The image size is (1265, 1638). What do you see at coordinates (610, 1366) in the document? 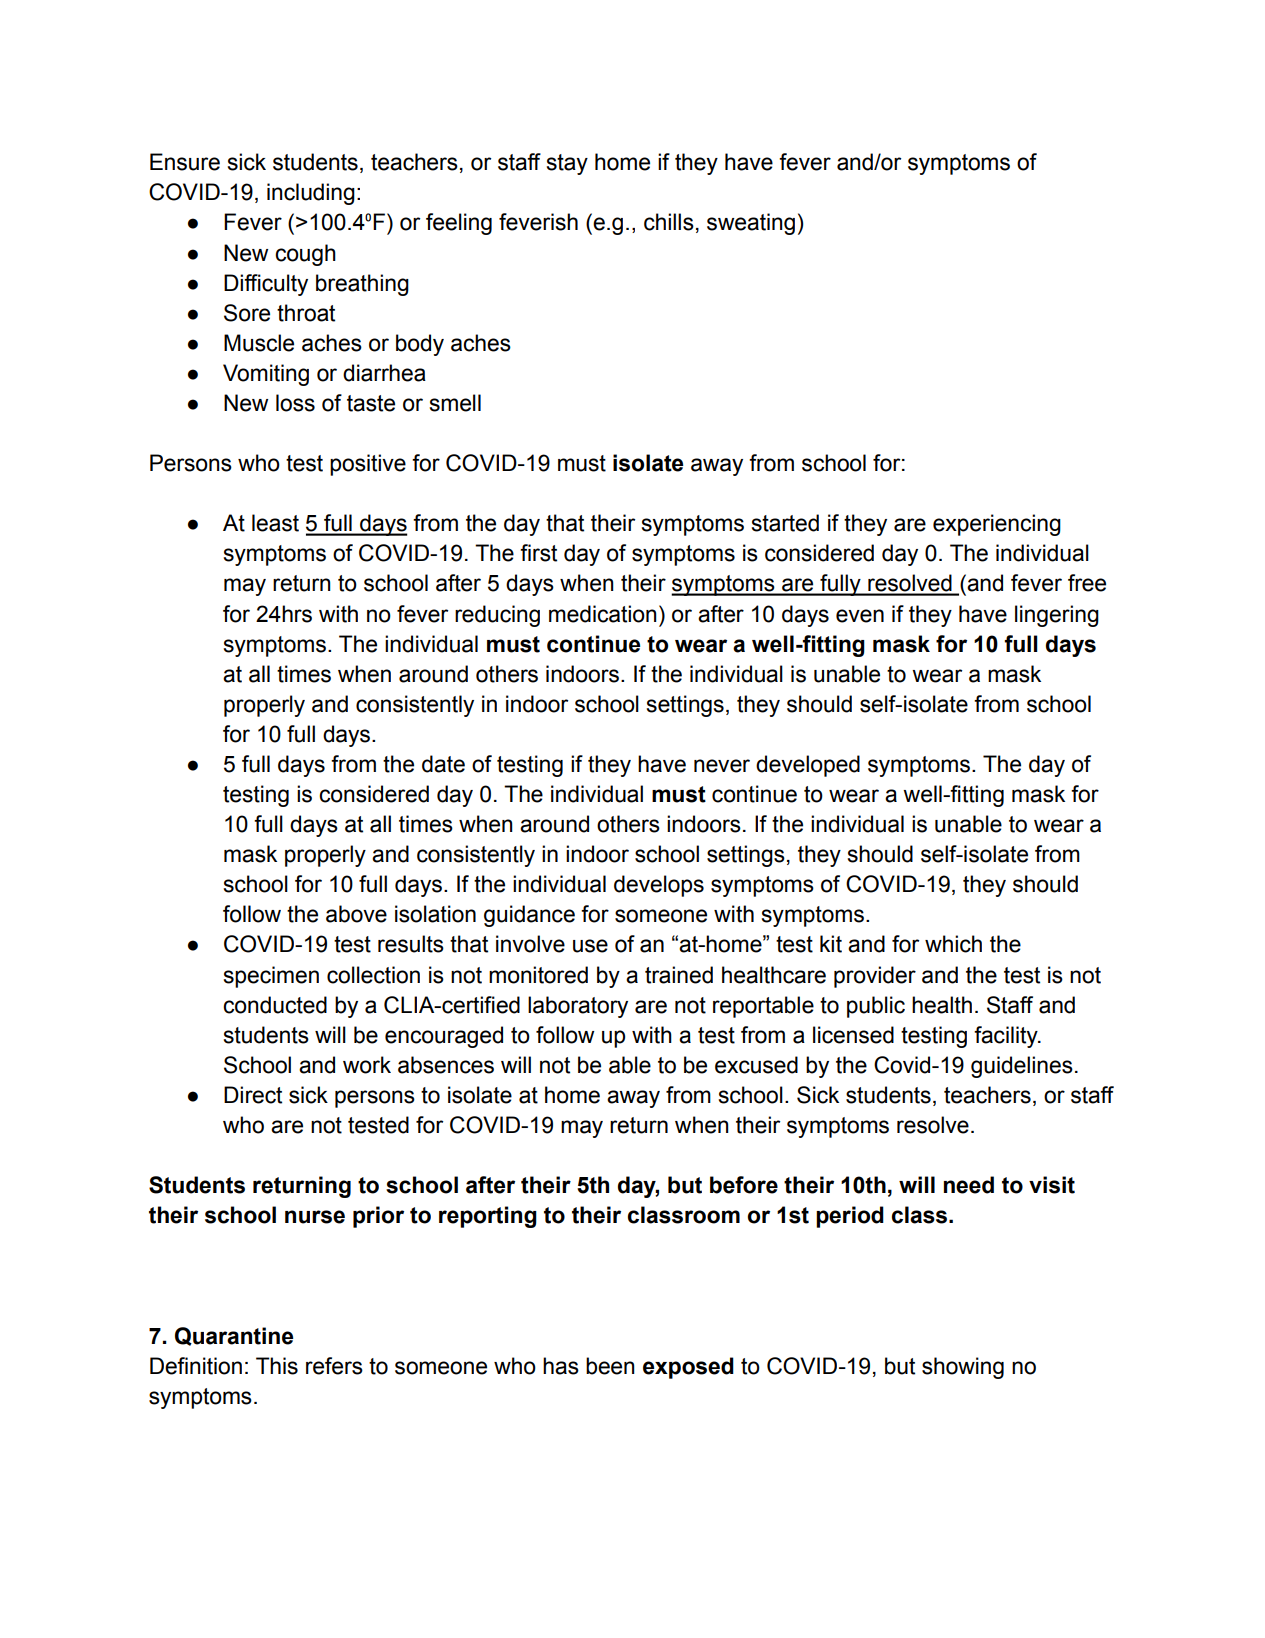
I see `been` at bounding box center [610, 1366].
